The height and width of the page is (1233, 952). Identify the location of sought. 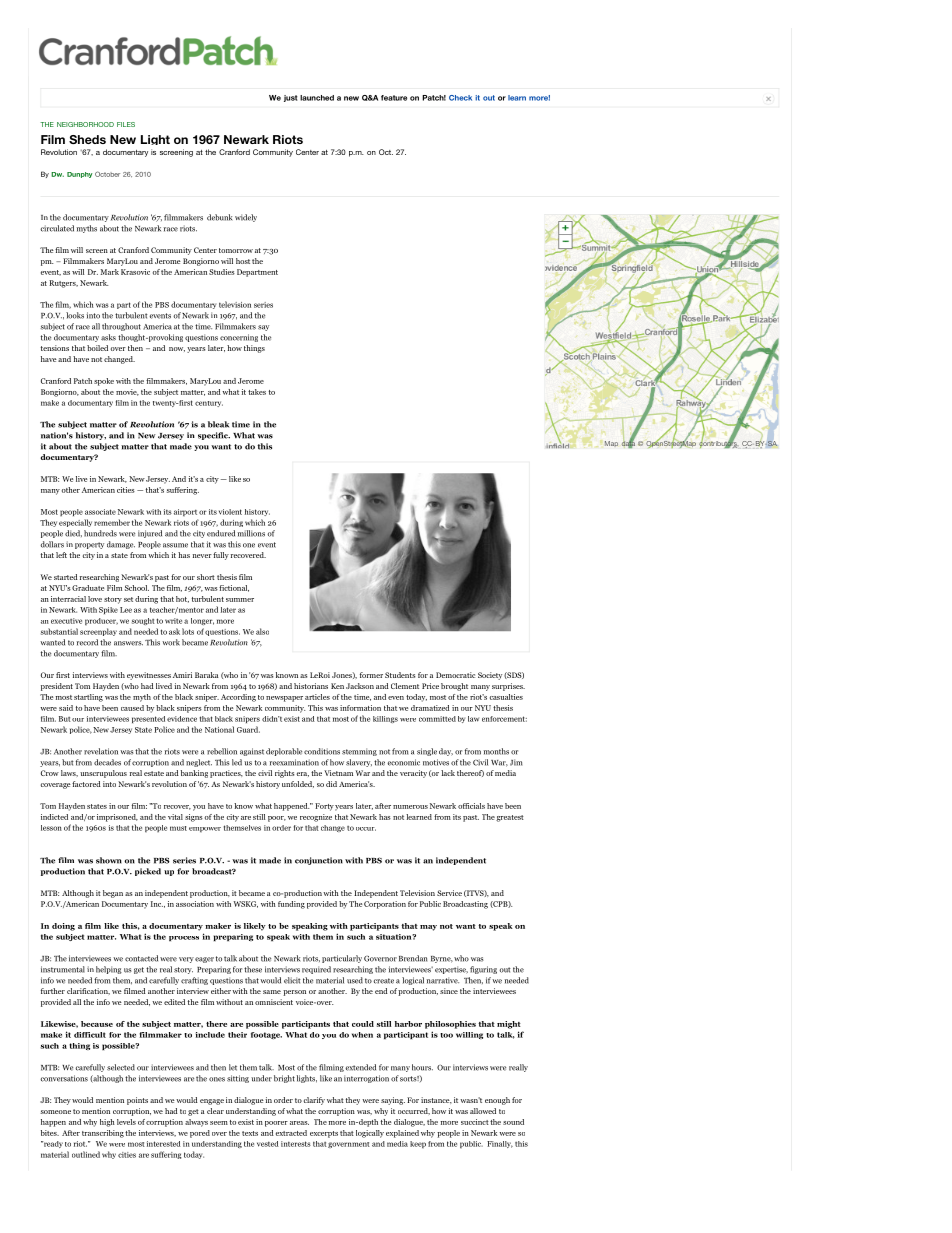
(143, 621).
